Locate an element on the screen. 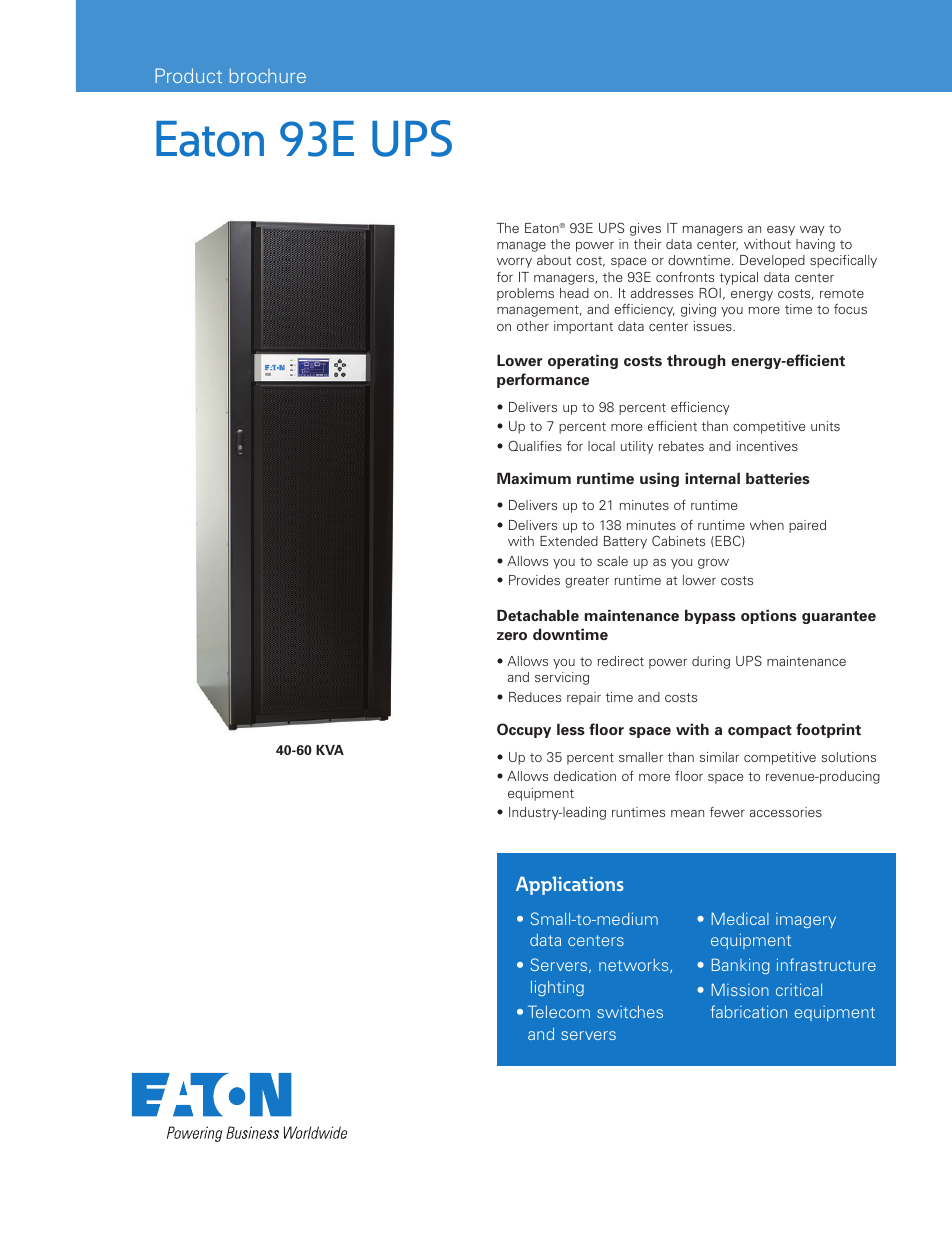 This screenshot has height=1233, width=952. problems is located at coordinates (525, 294).
